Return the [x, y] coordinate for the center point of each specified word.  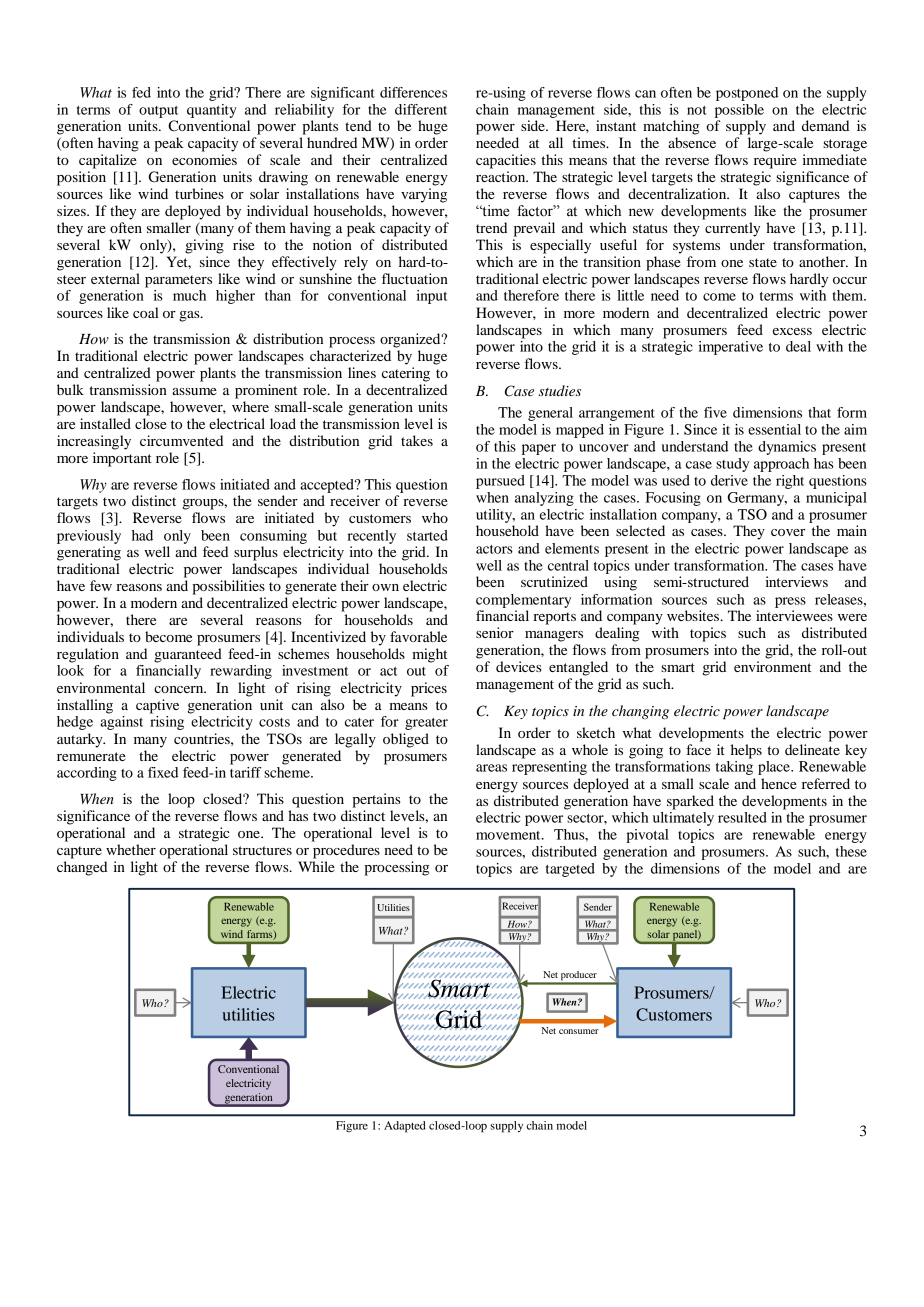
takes [417, 440]
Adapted [405, 1127]
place [775, 768]
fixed [163, 772]
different [421, 109]
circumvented [181, 440]
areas [491, 768]
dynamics [787, 448]
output [158, 112]
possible [739, 111]
